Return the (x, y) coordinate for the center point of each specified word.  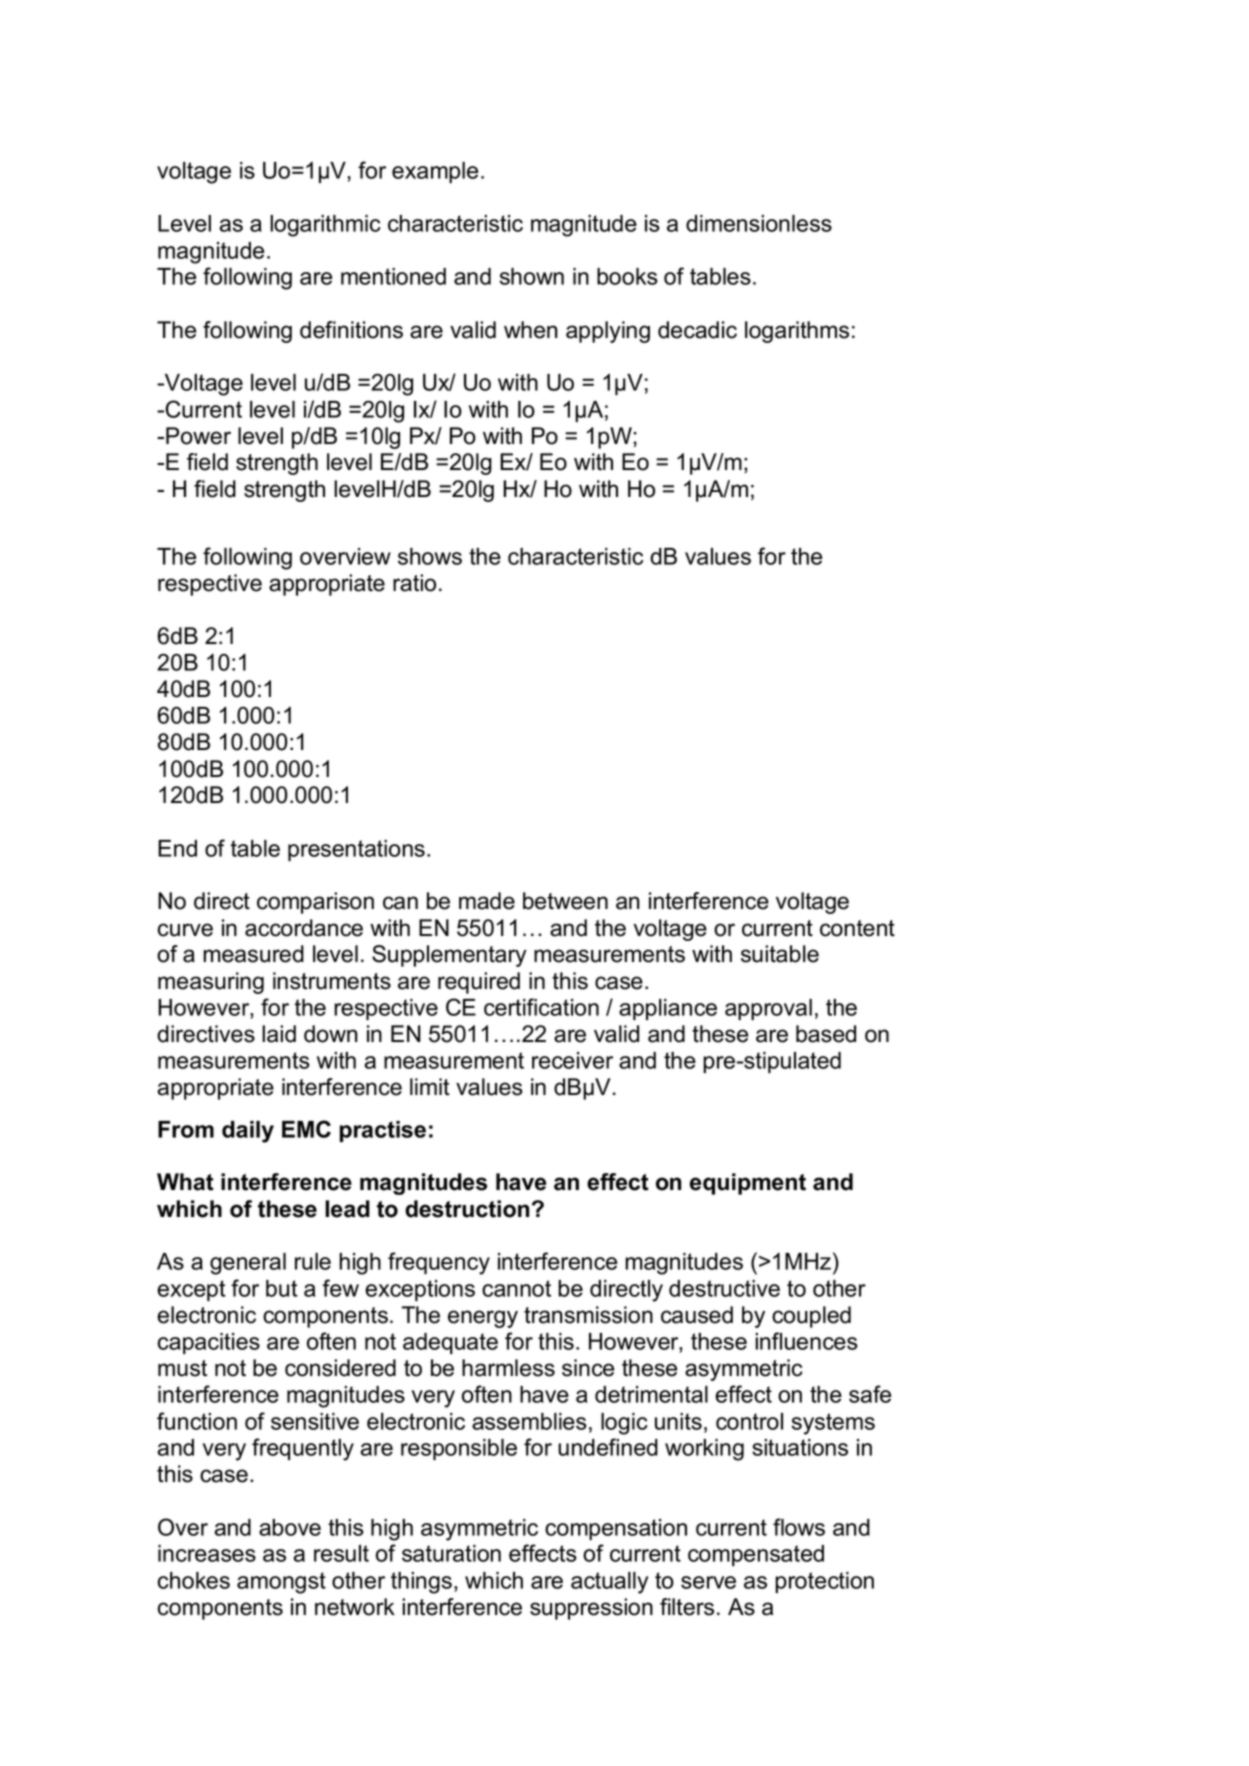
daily (248, 1132)
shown (531, 276)
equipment (748, 1184)
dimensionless (759, 223)
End (177, 848)
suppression (591, 1609)
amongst (281, 1583)
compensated (756, 1555)
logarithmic (325, 226)
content (857, 928)
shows (430, 556)
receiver (572, 1060)
